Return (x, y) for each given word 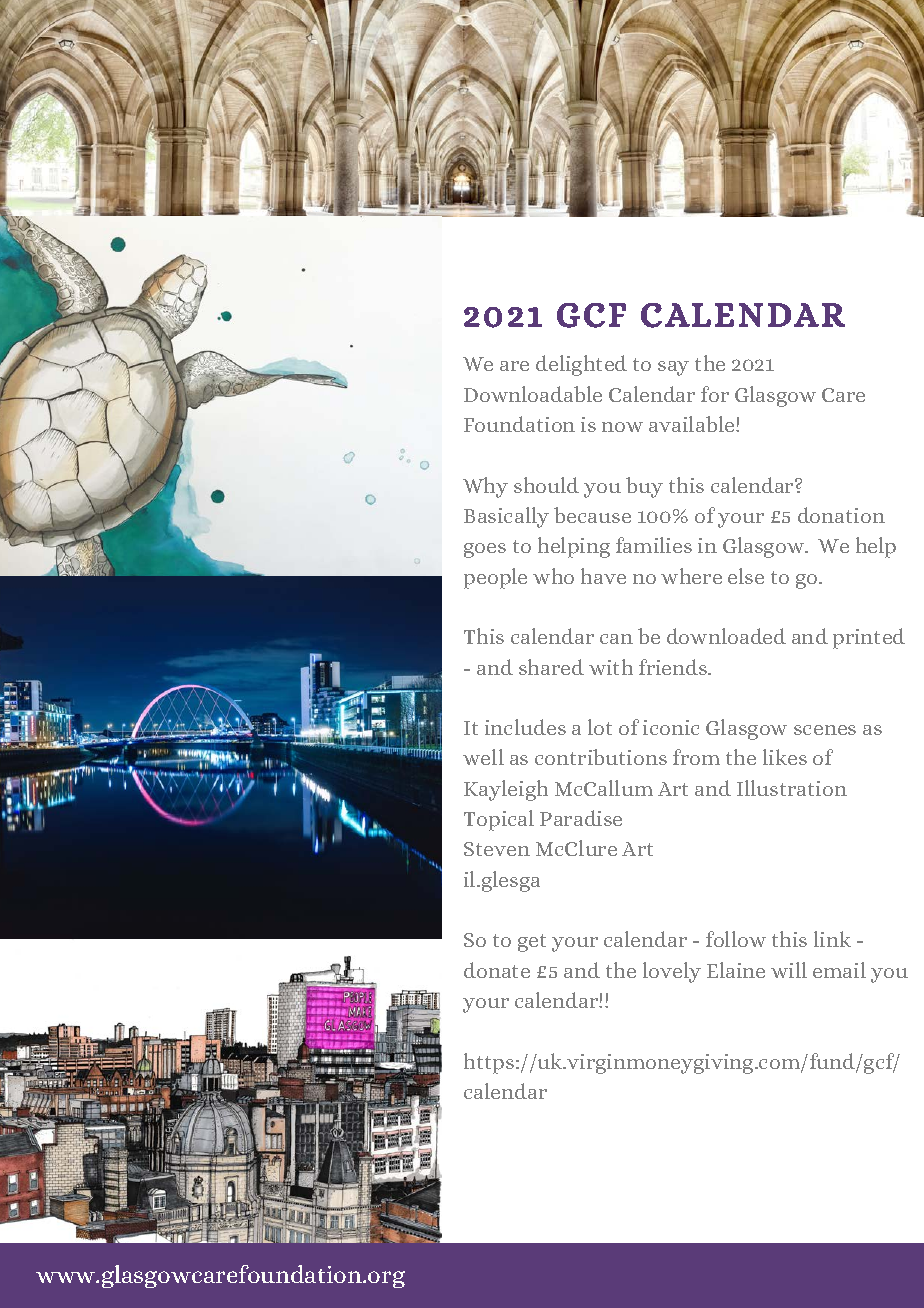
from (696, 757)
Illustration (792, 788)
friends (674, 667)
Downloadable (533, 394)
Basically (506, 517)
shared (551, 667)
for (715, 394)
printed (869, 638)
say (673, 368)
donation (841, 515)
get (532, 943)
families (654, 545)
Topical (499, 820)
